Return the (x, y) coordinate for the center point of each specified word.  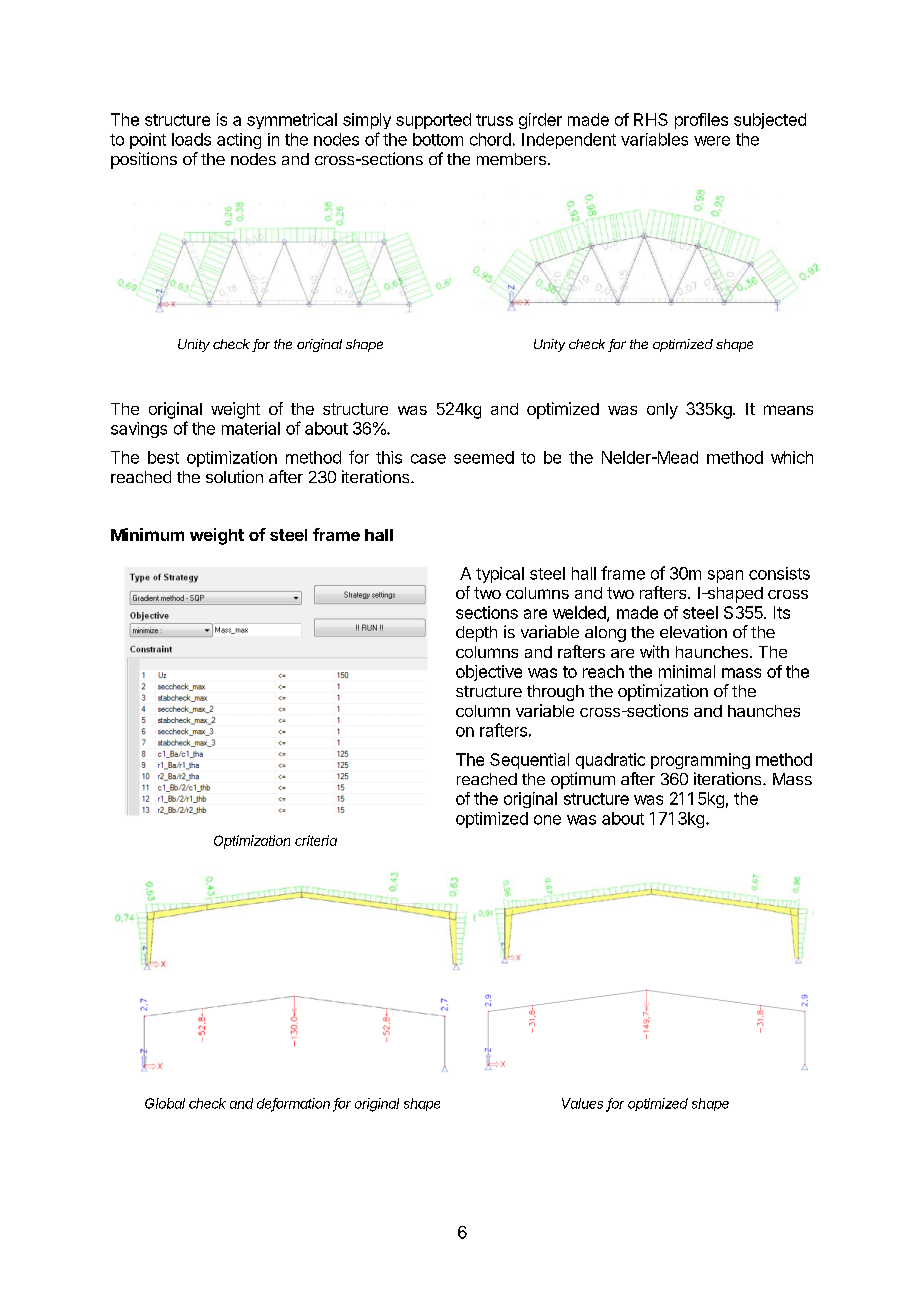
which (792, 457)
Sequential (529, 761)
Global (165, 1103)
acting (239, 141)
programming (700, 761)
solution (234, 476)
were (712, 141)
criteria (316, 840)
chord (490, 139)
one (547, 820)
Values (582, 1103)
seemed (484, 457)
